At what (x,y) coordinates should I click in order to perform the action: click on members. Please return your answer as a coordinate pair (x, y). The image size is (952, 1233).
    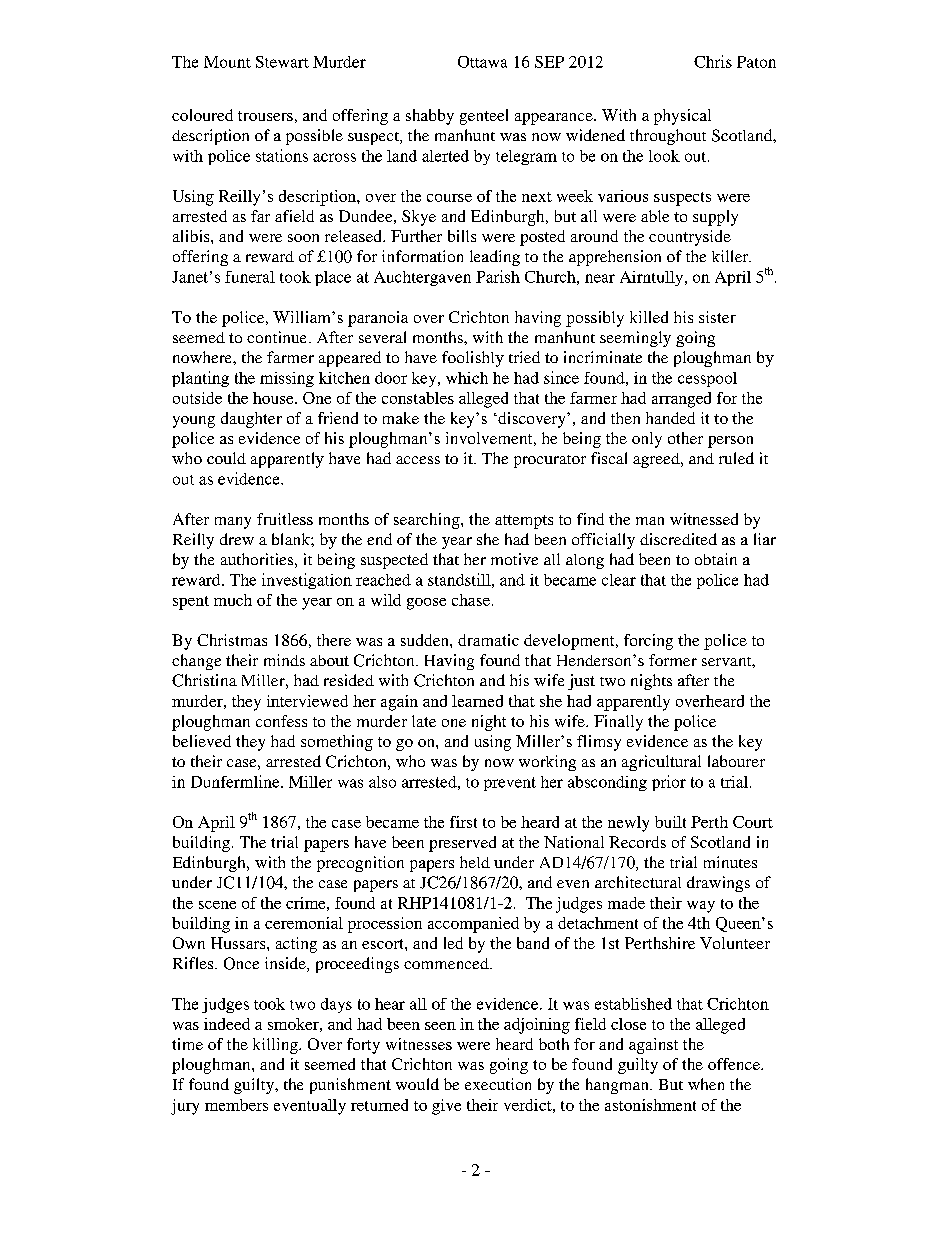
    Looking at the image, I should click on (236, 1105).
